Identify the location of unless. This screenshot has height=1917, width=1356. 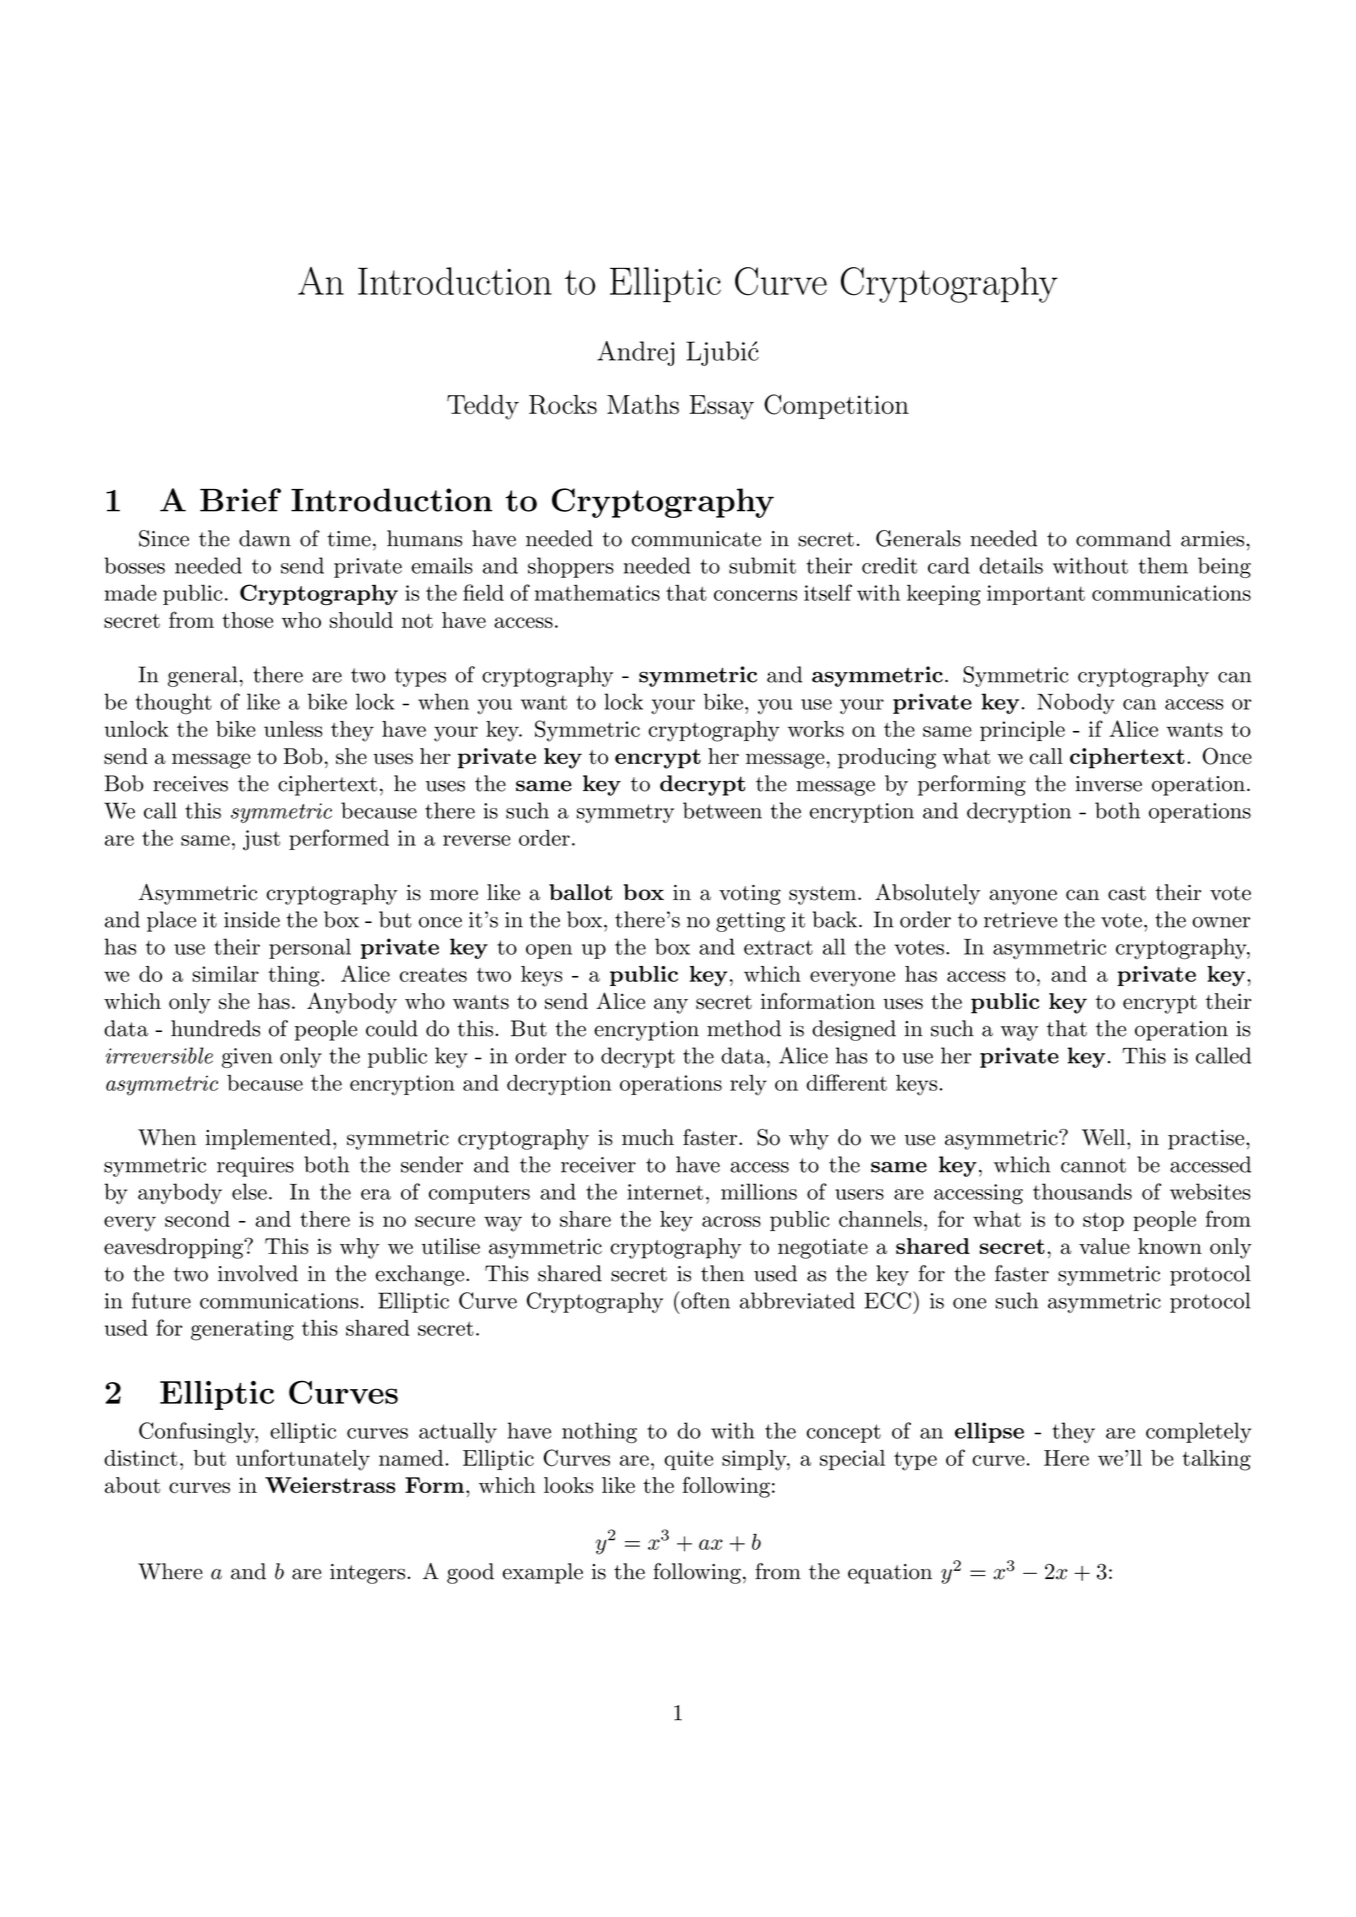
(293, 729).
